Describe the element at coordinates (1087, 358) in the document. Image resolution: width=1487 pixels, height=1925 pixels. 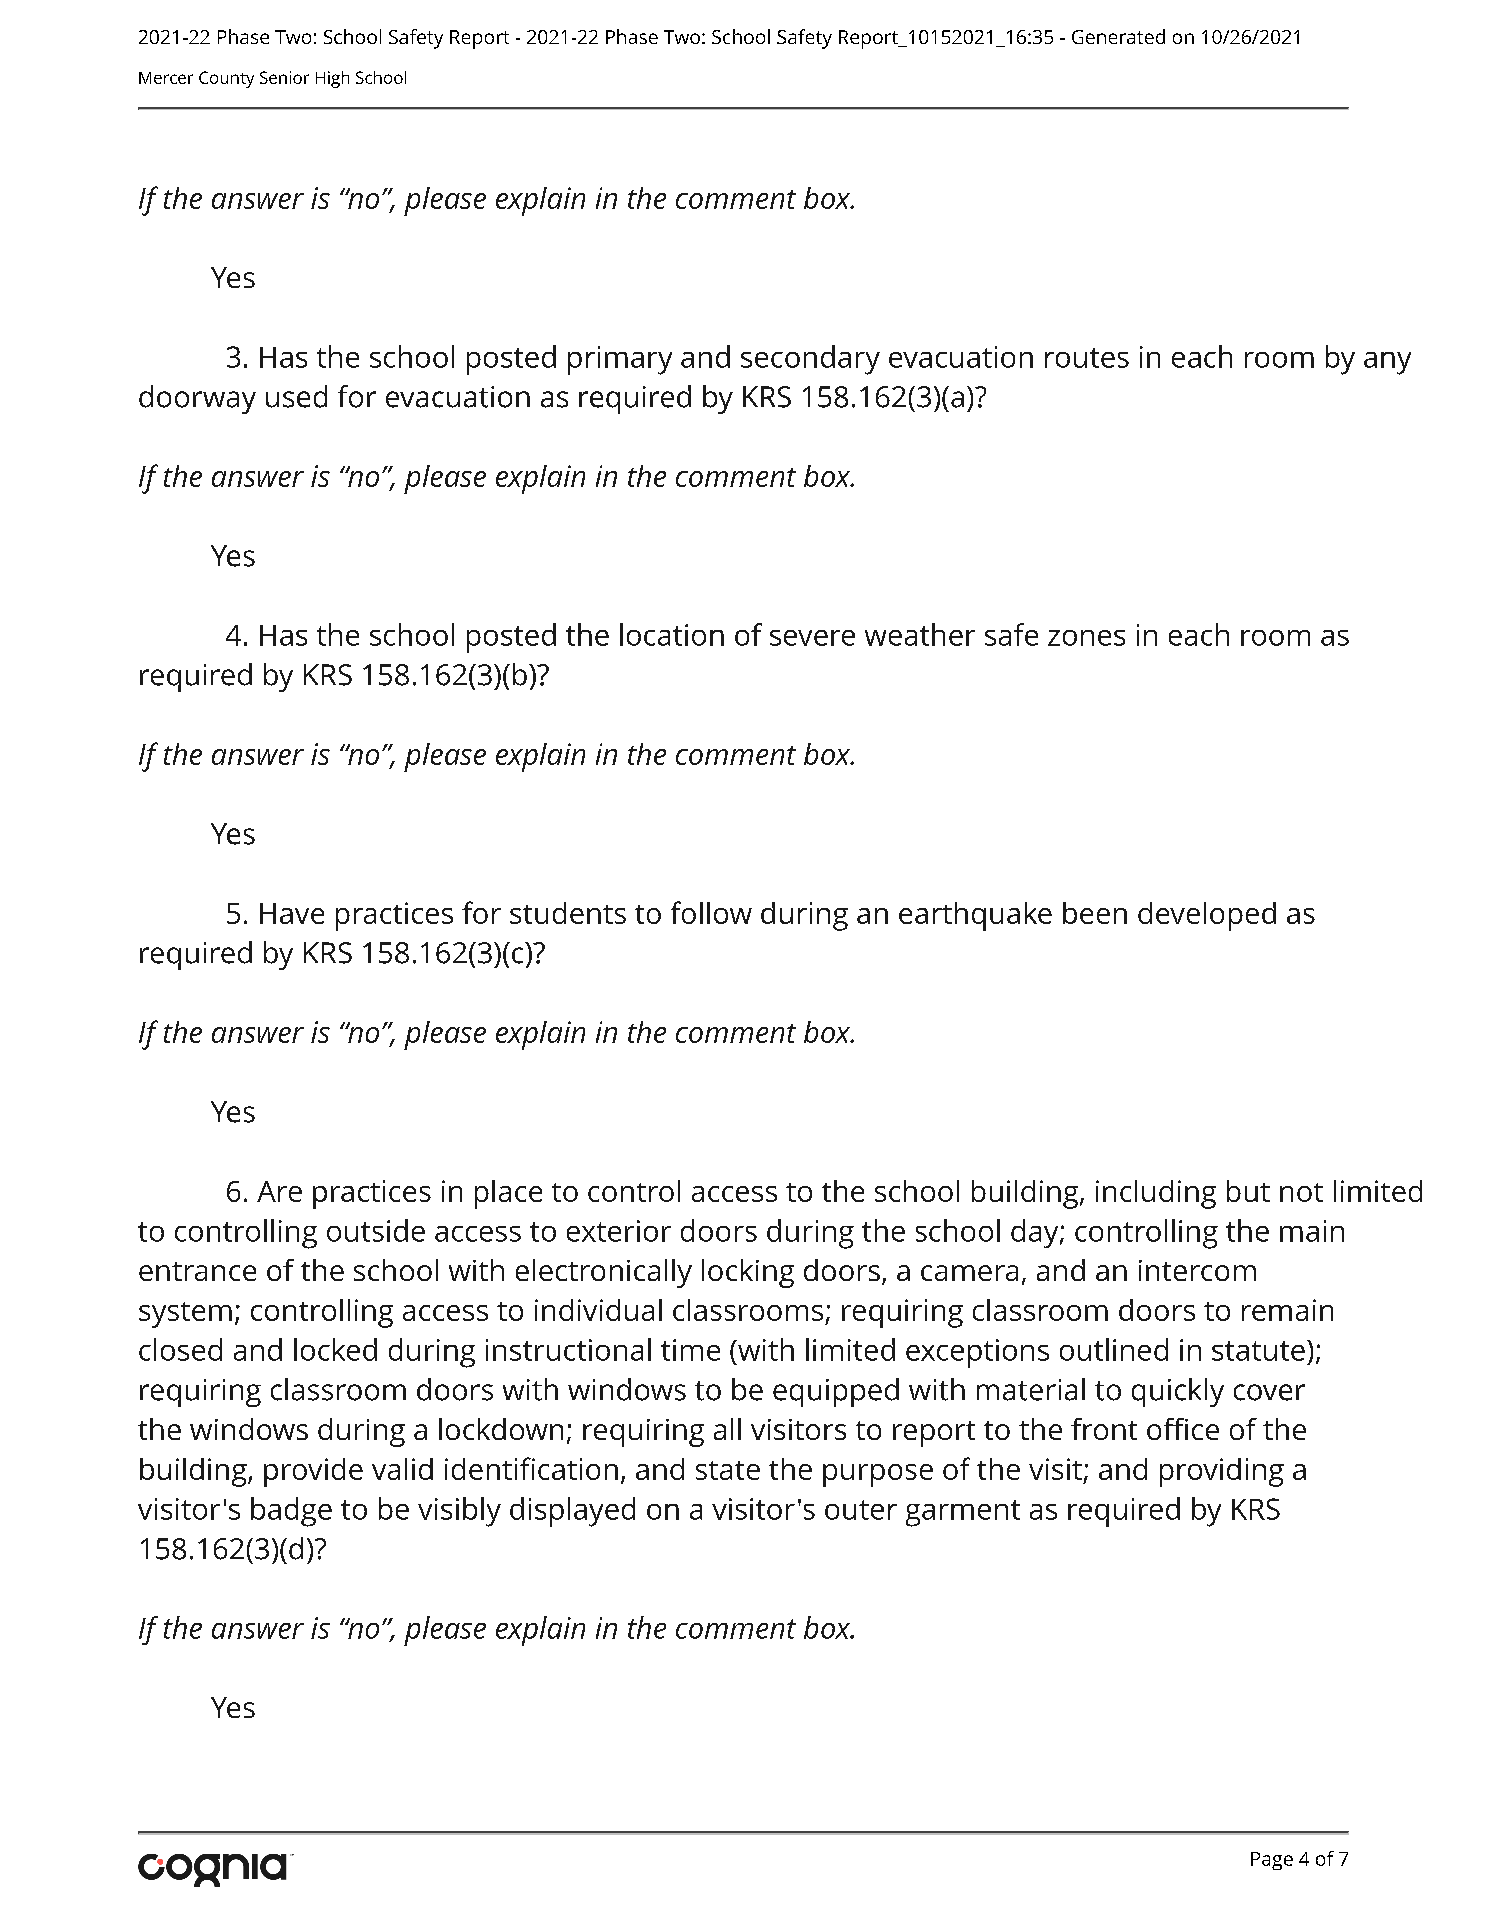
I see `routes` at that location.
